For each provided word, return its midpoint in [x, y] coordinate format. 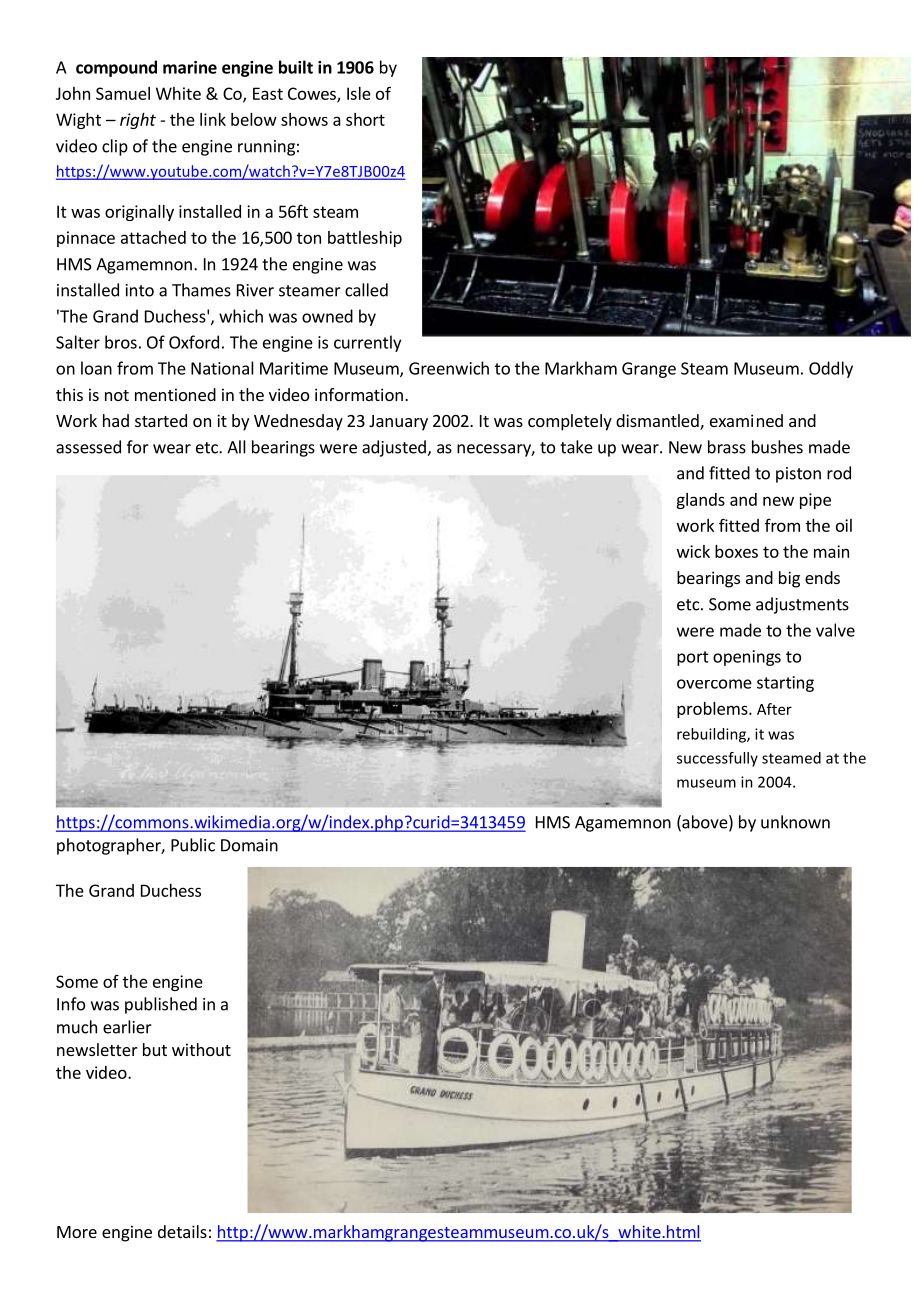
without [201, 1049]
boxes [736, 551]
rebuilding [712, 735]
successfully [717, 759]
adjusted [395, 448]
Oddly [831, 369]
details [182, 1231]
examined [746, 420]
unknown [795, 822]
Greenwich [449, 368]
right [138, 121]
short [365, 119]
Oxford [194, 342]
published [161, 1005]
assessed [88, 447]
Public [193, 845]
